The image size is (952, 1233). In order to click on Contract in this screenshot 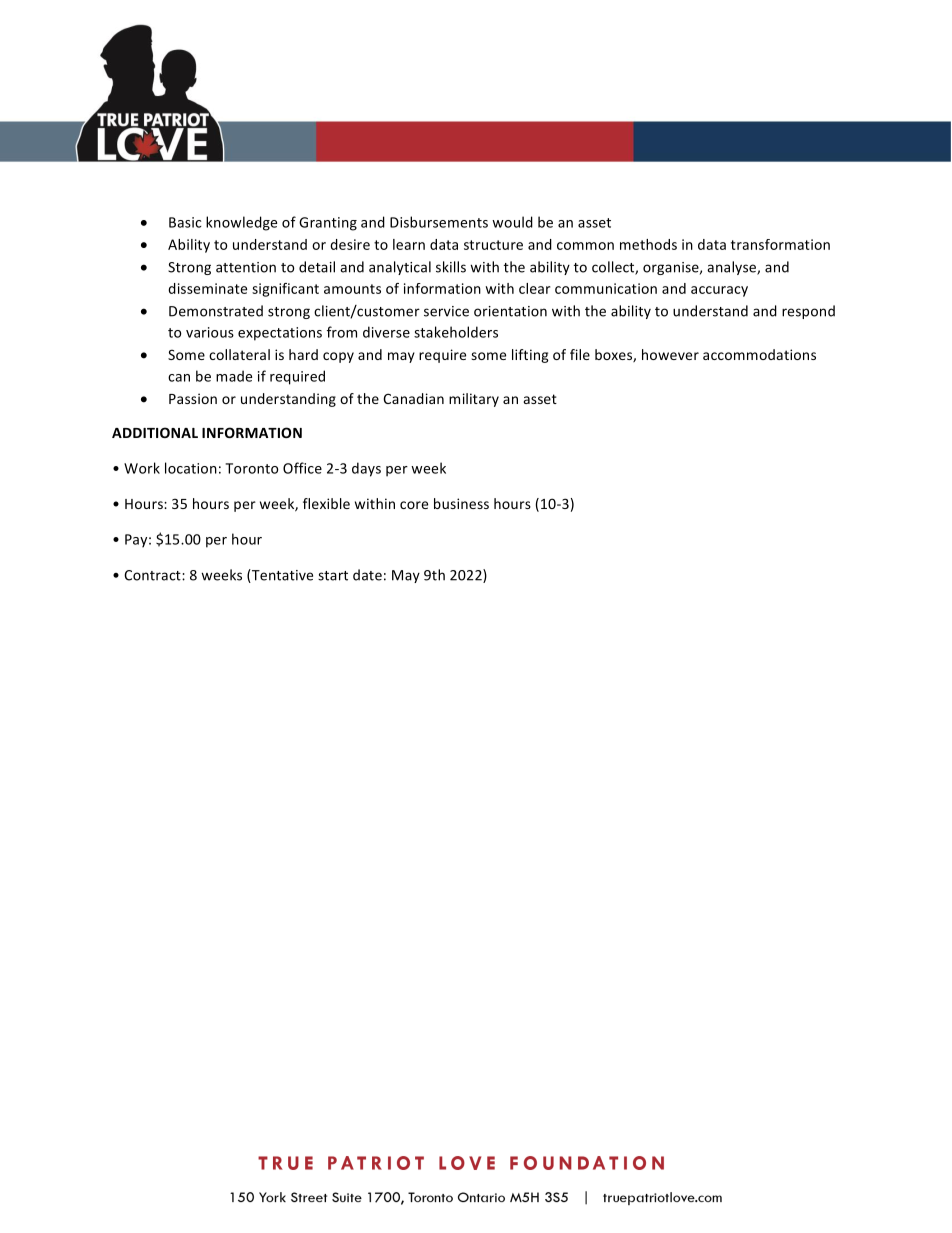, I will do `click(153, 575)`.
